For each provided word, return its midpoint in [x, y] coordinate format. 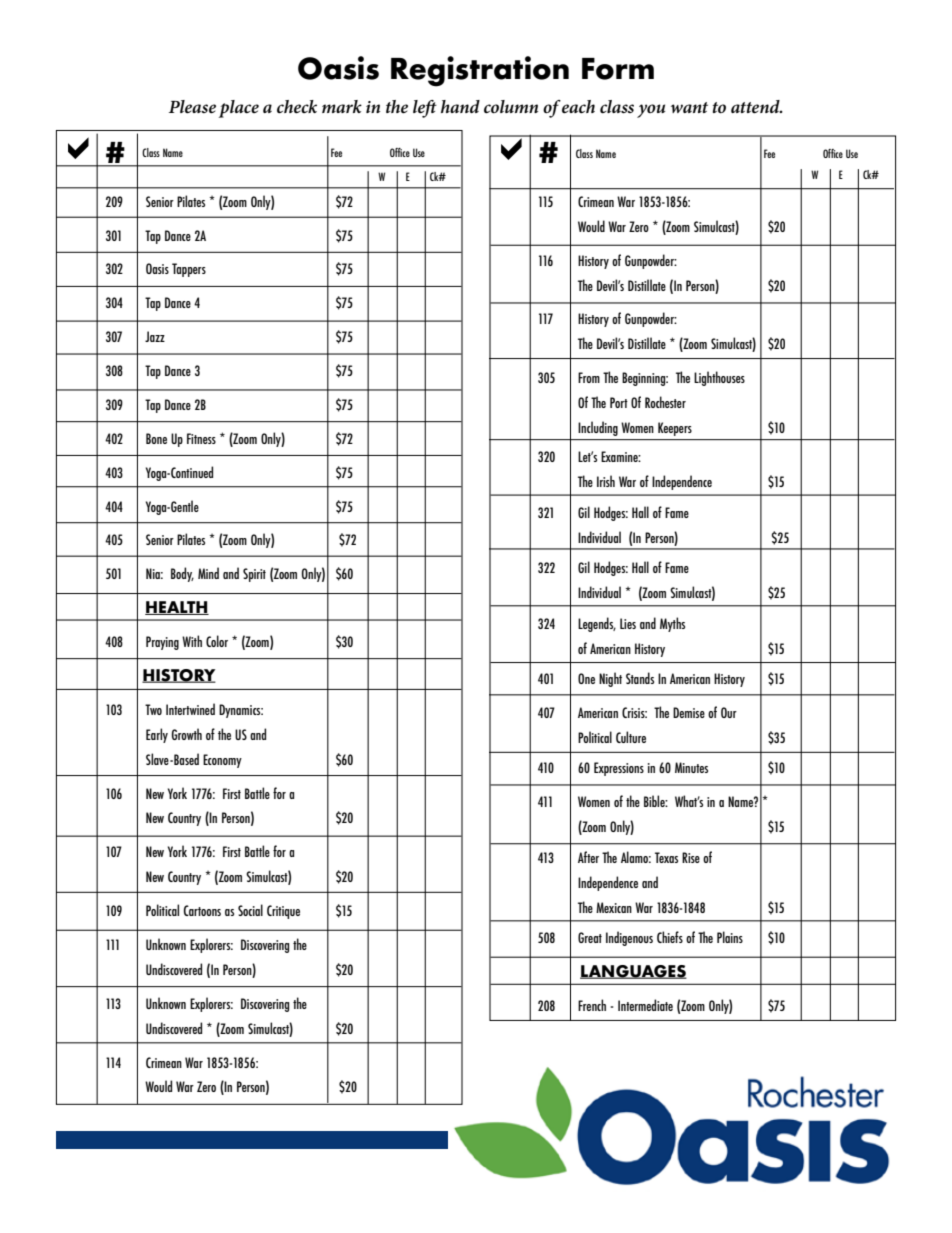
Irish [606, 481]
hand [460, 106]
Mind [208, 573]
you [651, 111]
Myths [672, 624]
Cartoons [202, 910]
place [239, 109]
